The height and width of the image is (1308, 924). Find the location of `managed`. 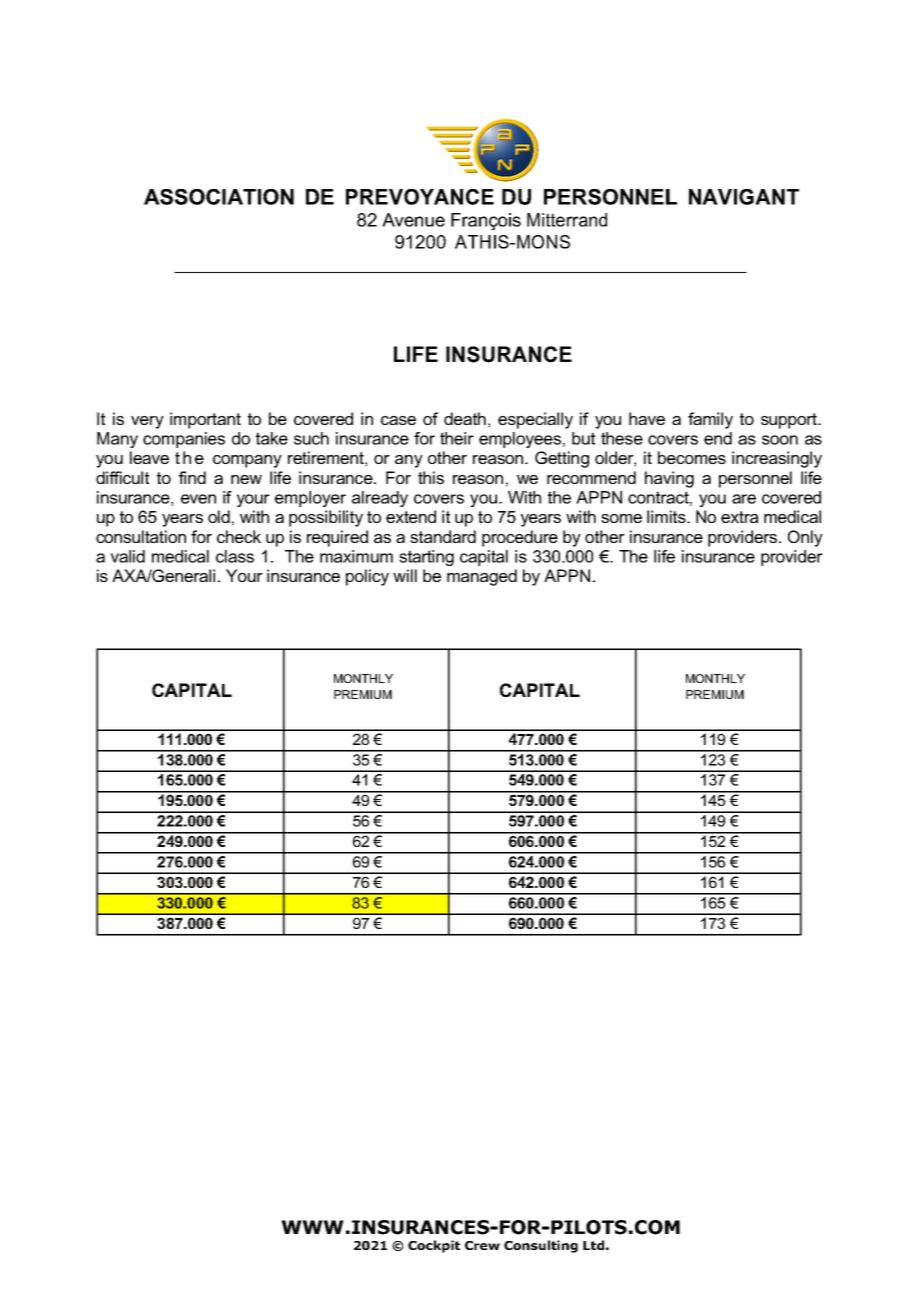

managed is located at coordinates (482, 577).
